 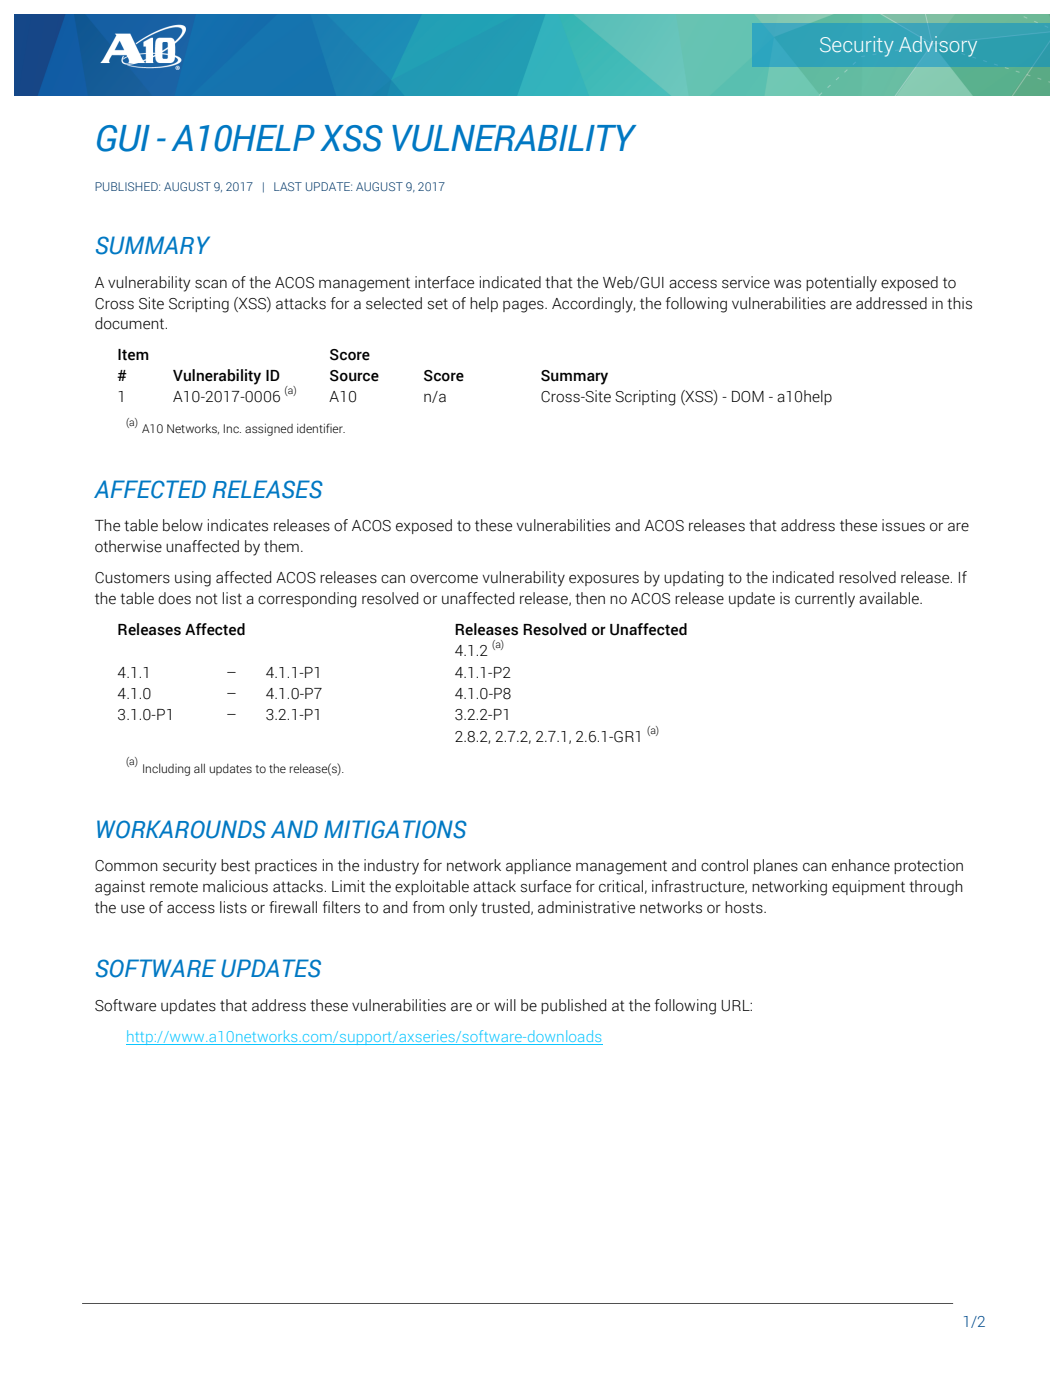 I want to click on LAST, so click(x=288, y=186).
